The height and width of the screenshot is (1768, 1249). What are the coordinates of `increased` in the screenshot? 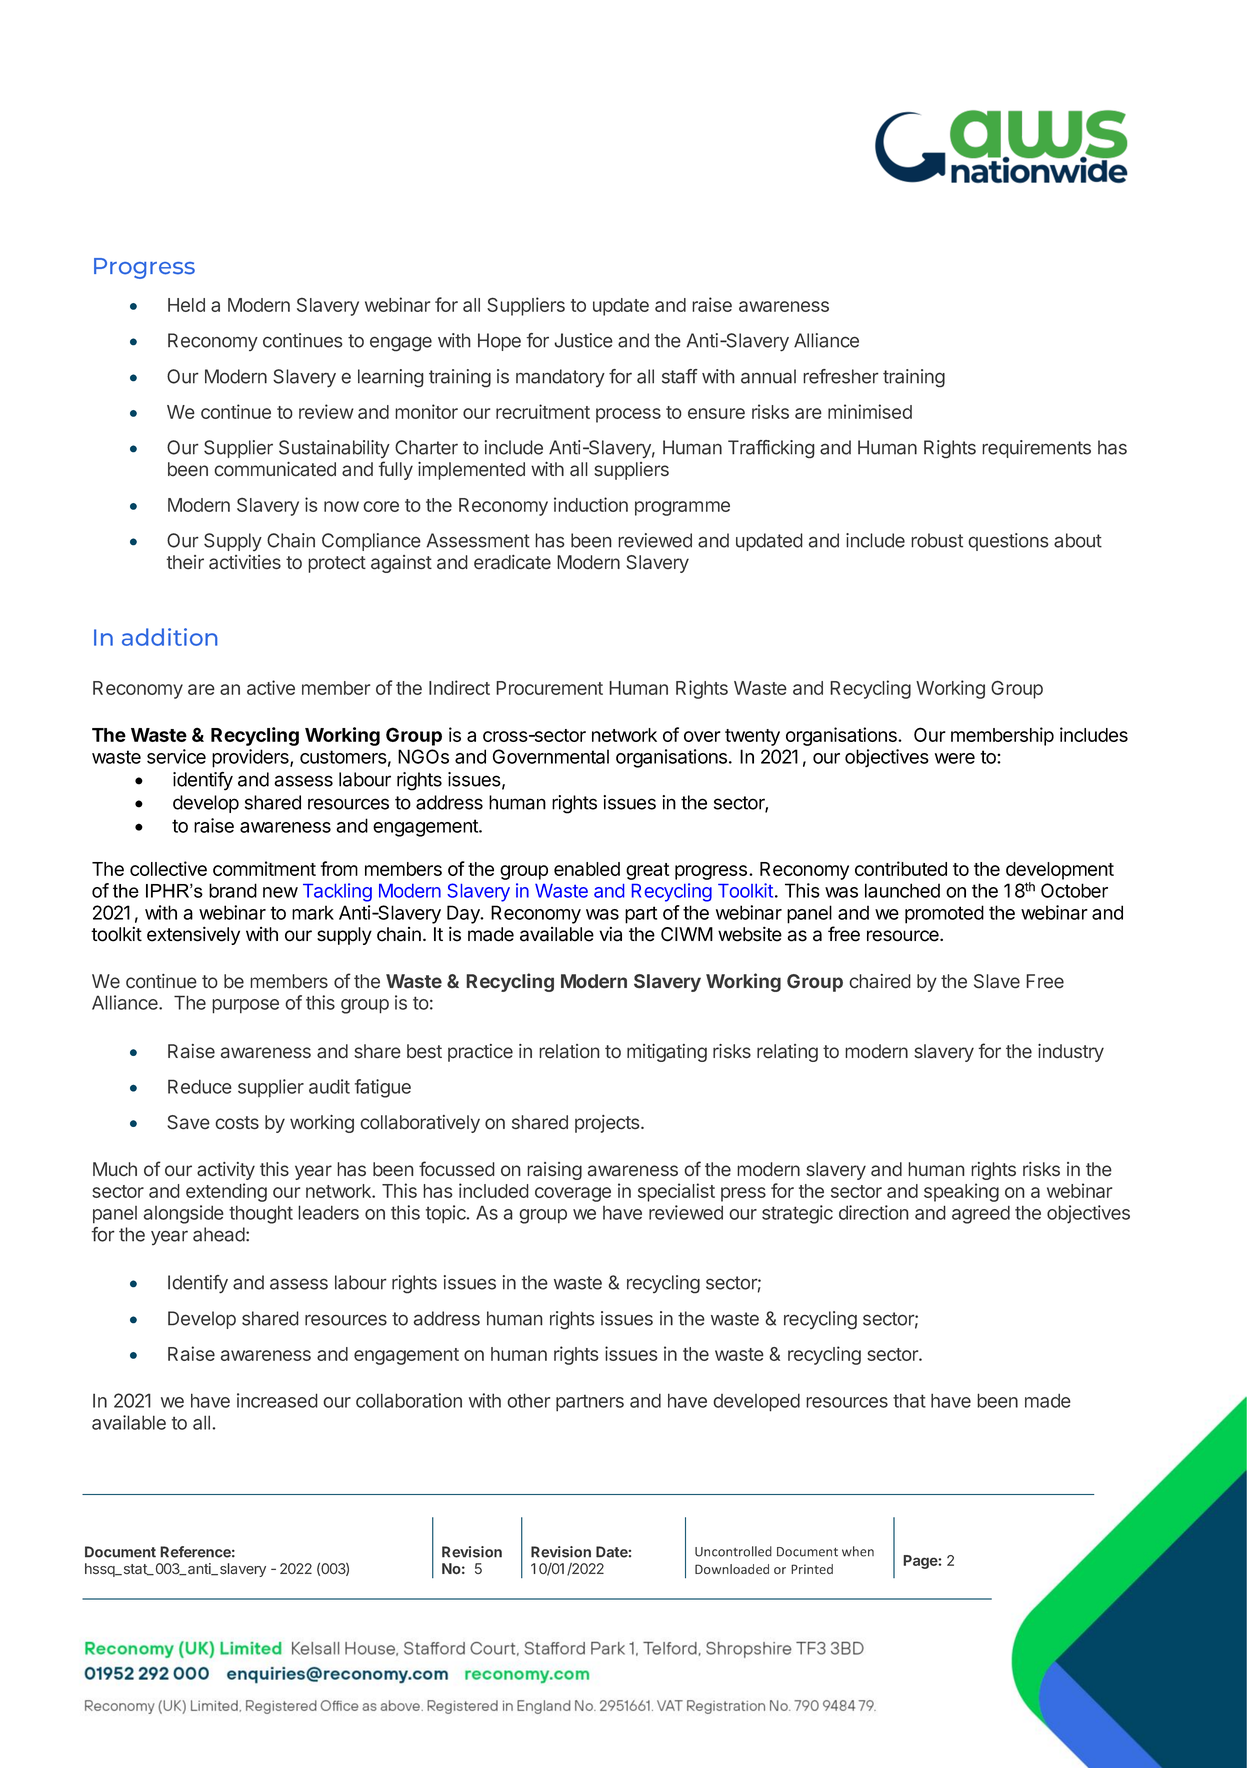 It's located at (277, 1400).
